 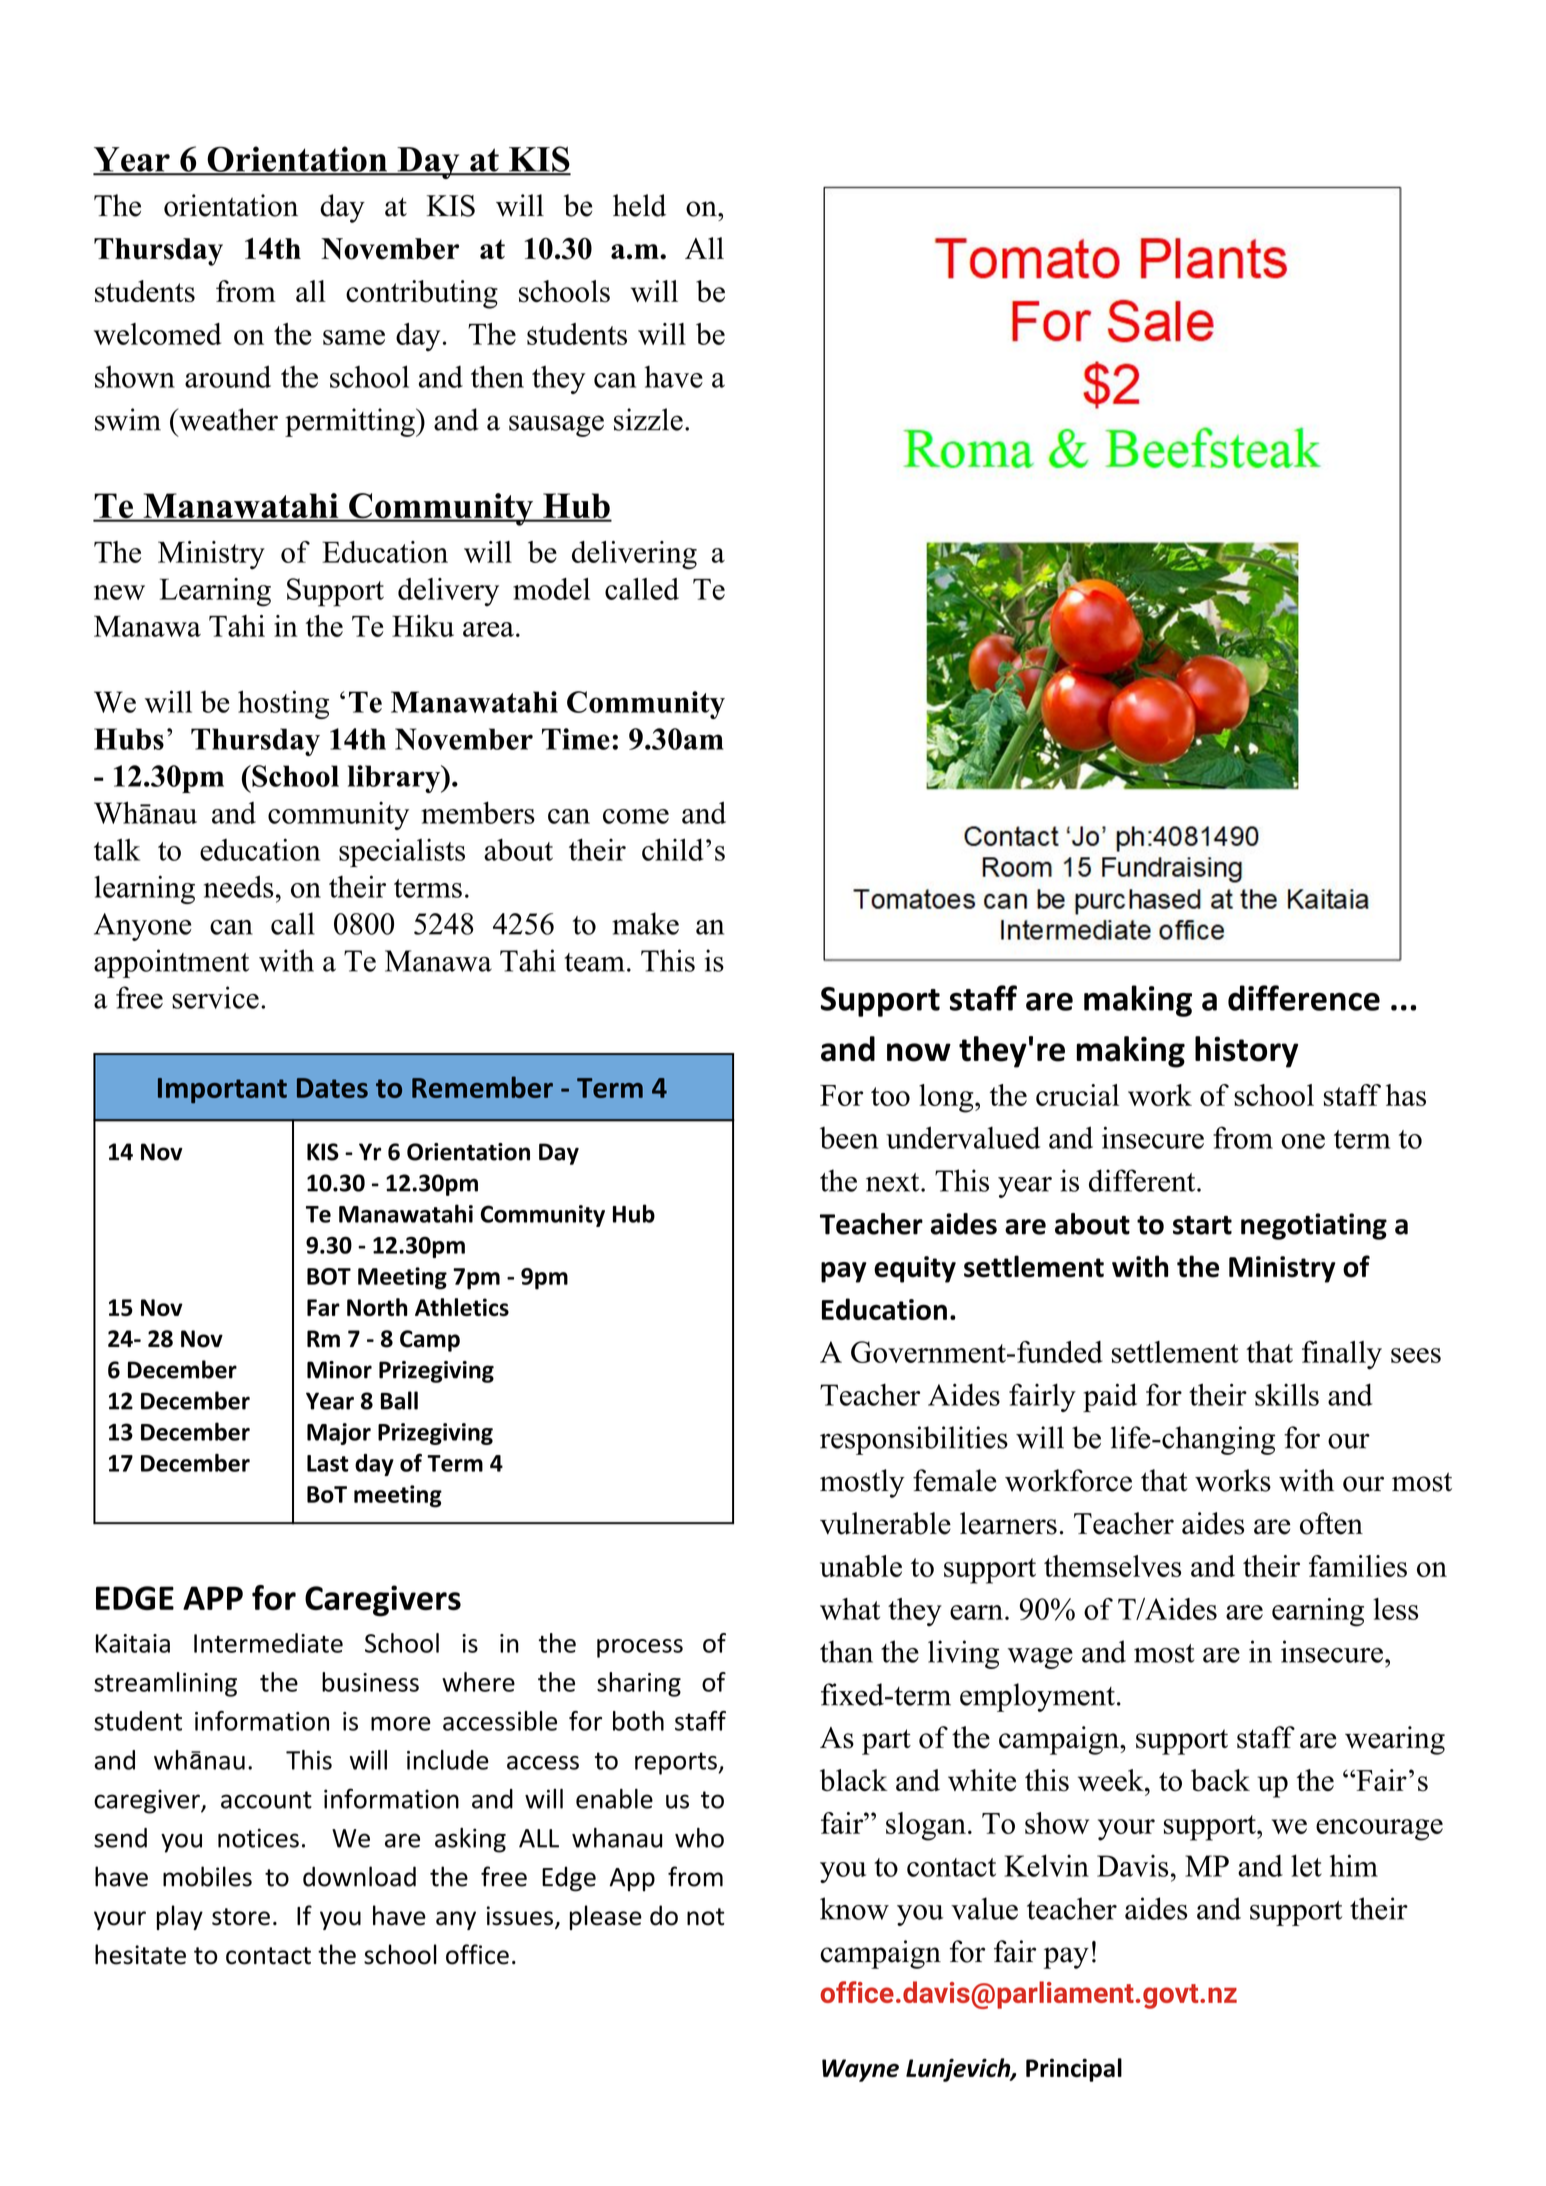 What do you see at coordinates (850, 1609) in the screenshot?
I see `what` at bounding box center [850, 1609].
